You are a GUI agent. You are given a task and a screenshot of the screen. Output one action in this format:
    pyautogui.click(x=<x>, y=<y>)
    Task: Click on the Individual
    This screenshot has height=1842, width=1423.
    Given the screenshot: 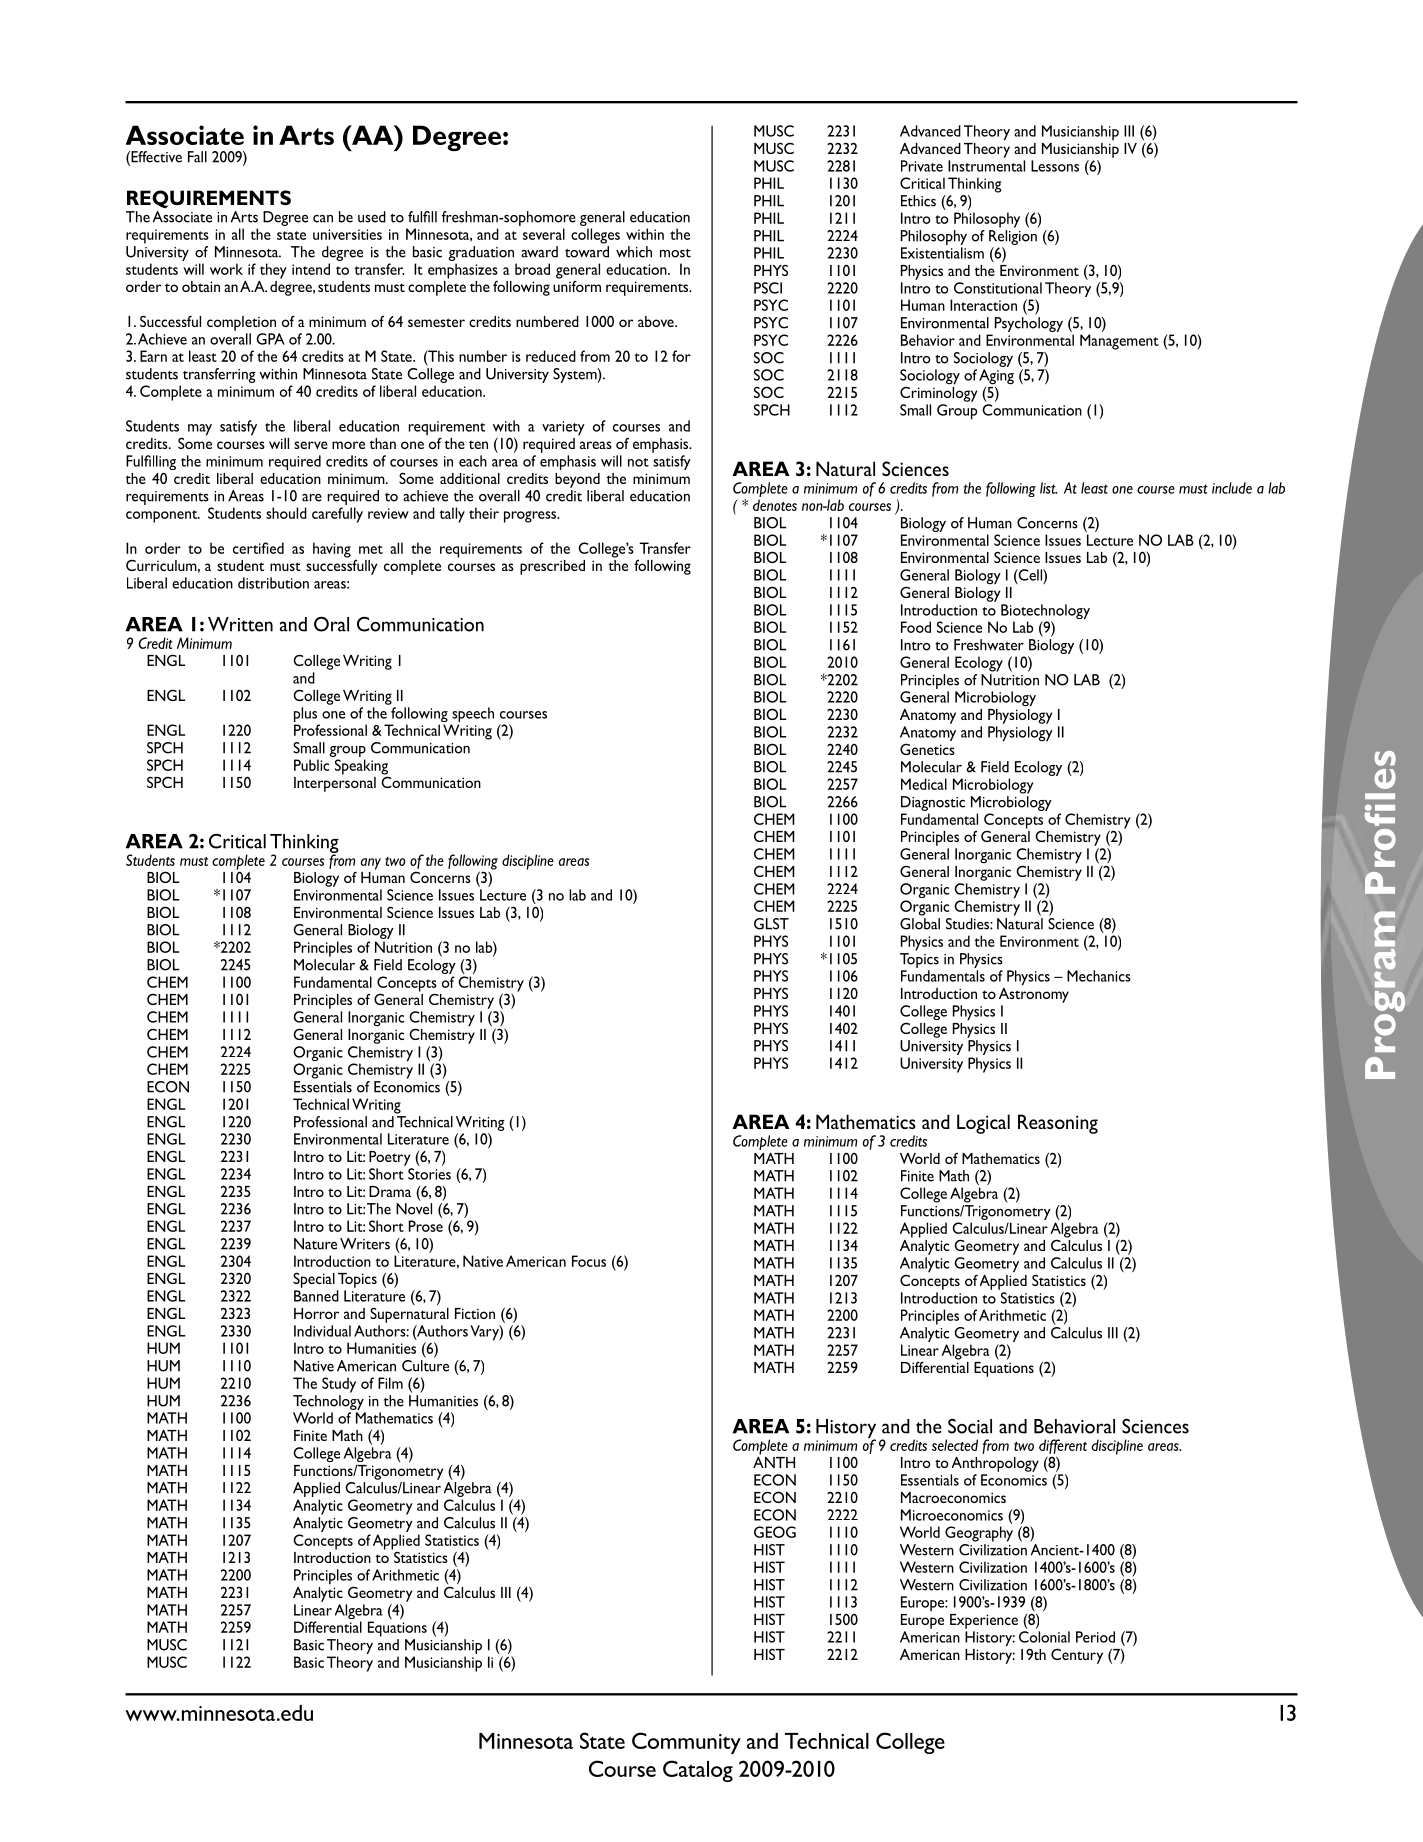 What is the action you would take?
    pyautogui.click(x=322, y=1331)
